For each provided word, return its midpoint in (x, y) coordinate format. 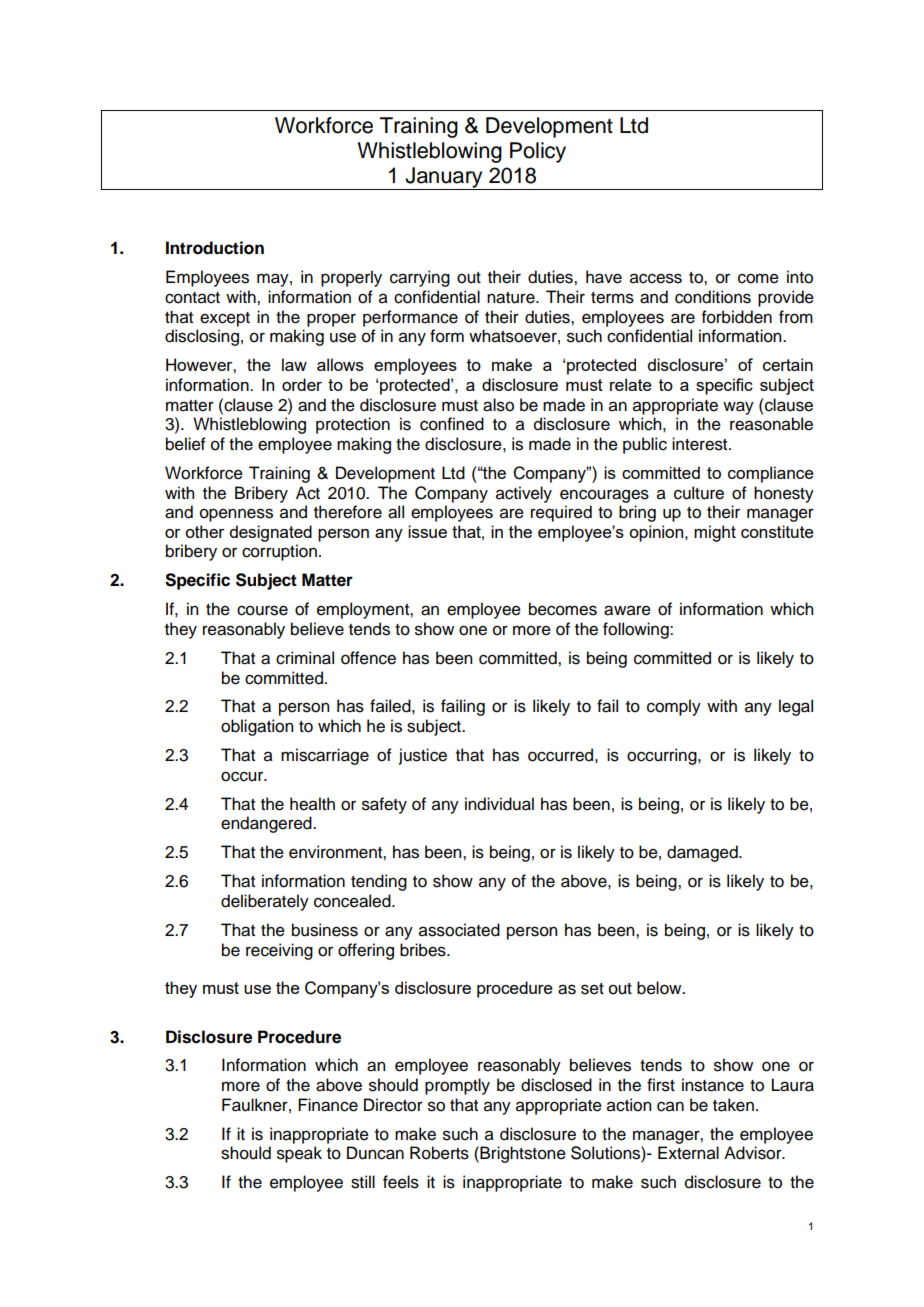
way (738, 408)
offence (368, 658)
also (498, 405)
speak (299, 1154)
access (656, 278)
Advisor (754, 1153)
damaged (703, 853)
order (302, 384)
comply (674, 707)
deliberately (265, 902)
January (444, 178)
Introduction (215, 248)
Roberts (439, 1153)
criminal (305, 658)
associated (459, 930)
